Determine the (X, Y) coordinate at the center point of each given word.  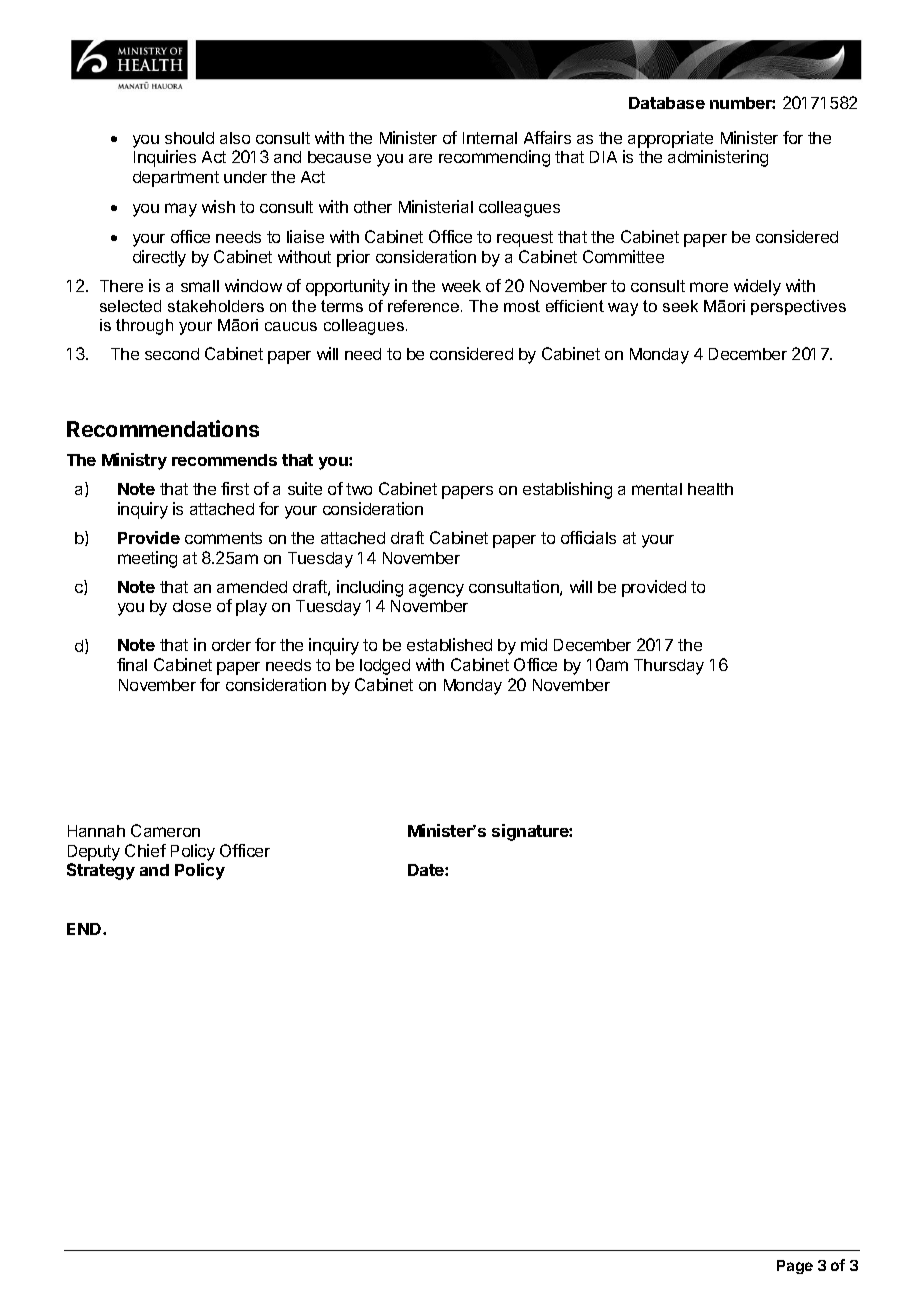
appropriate (670, 139)
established (449, 644)
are (420, 158)
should (189, 138)
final (132, 664)
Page (795, 1267)
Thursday (669, 667)
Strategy (101, 871)
